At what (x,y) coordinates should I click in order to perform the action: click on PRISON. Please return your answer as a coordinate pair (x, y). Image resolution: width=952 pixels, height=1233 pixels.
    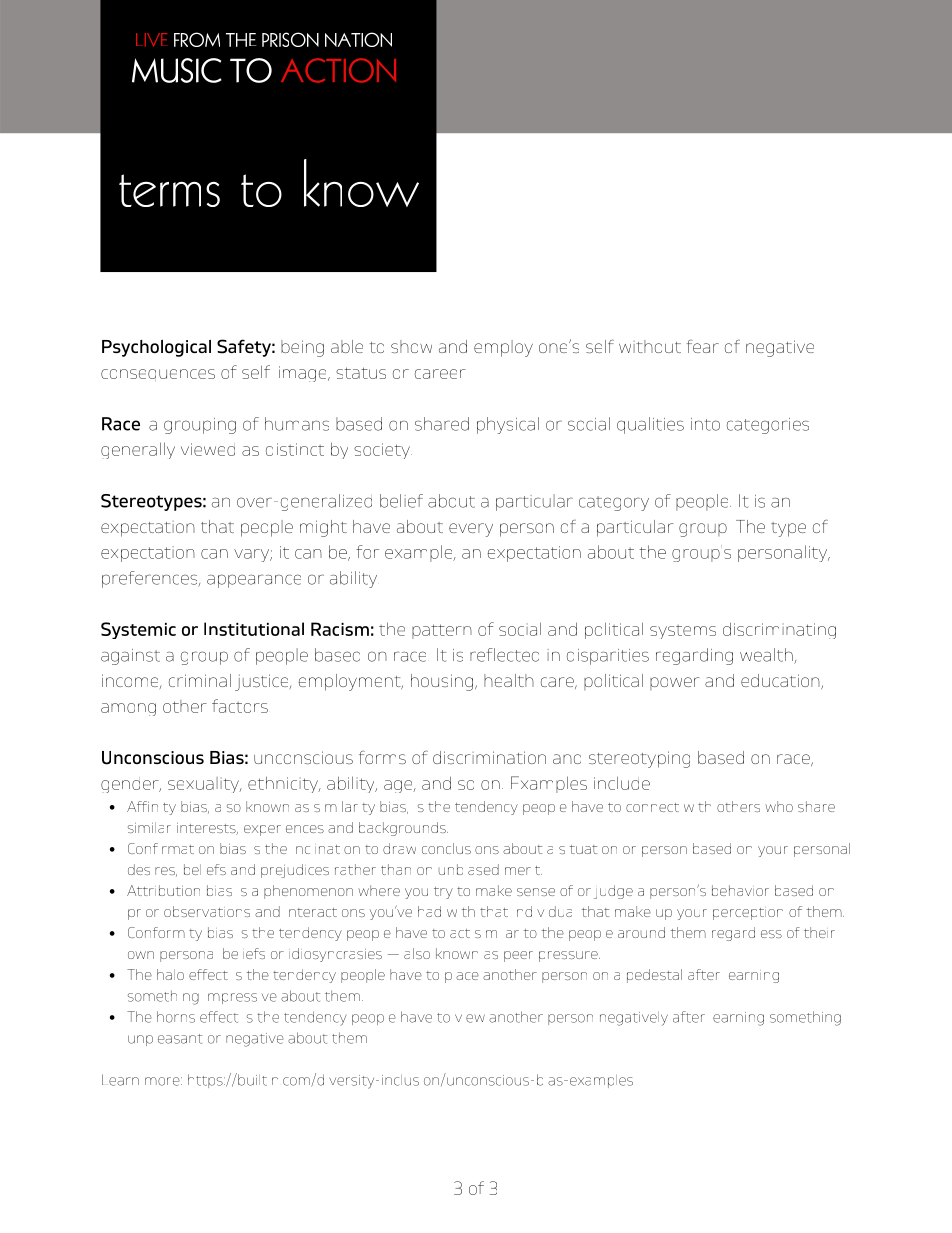
    Looking at the image, I should click on (290, 39).
